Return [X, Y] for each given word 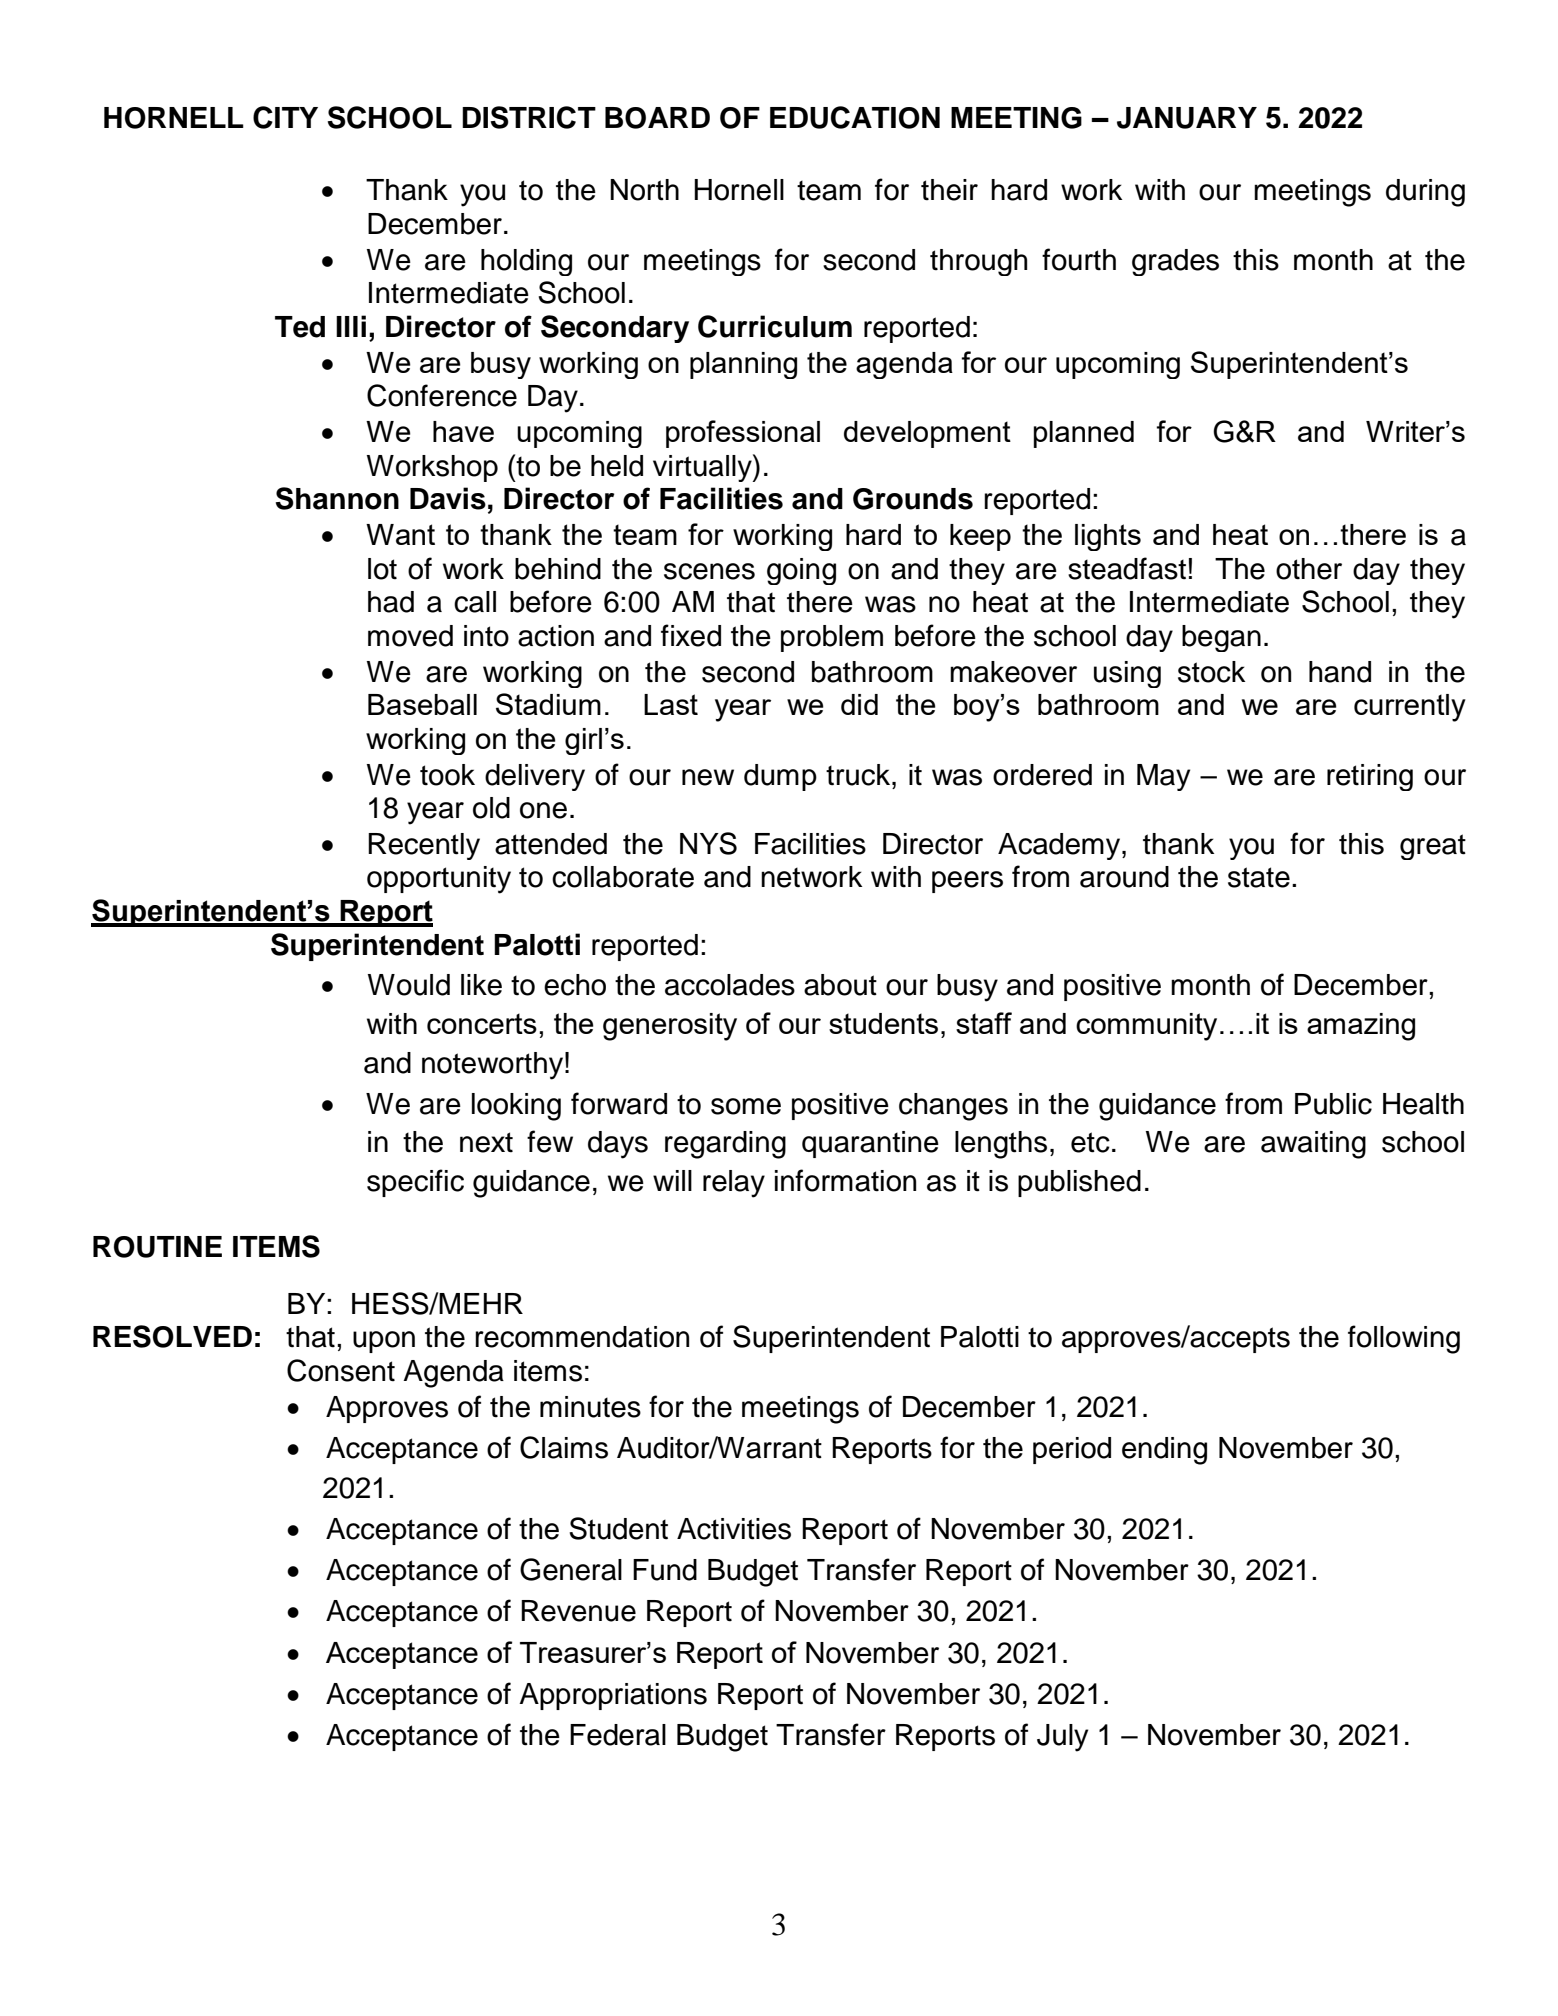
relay [734, 1184]
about [840, 985]
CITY [285, 117]
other [1309, 569]
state [1259, 877]
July [1062, 1738]
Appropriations [613, 1696]
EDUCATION [855, 117]
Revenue [578, 1611]
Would [409, 985]
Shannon [337, 498]
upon [384, 1342]
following [1404, 1339]
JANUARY [1187, 118]
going [801, 571]
